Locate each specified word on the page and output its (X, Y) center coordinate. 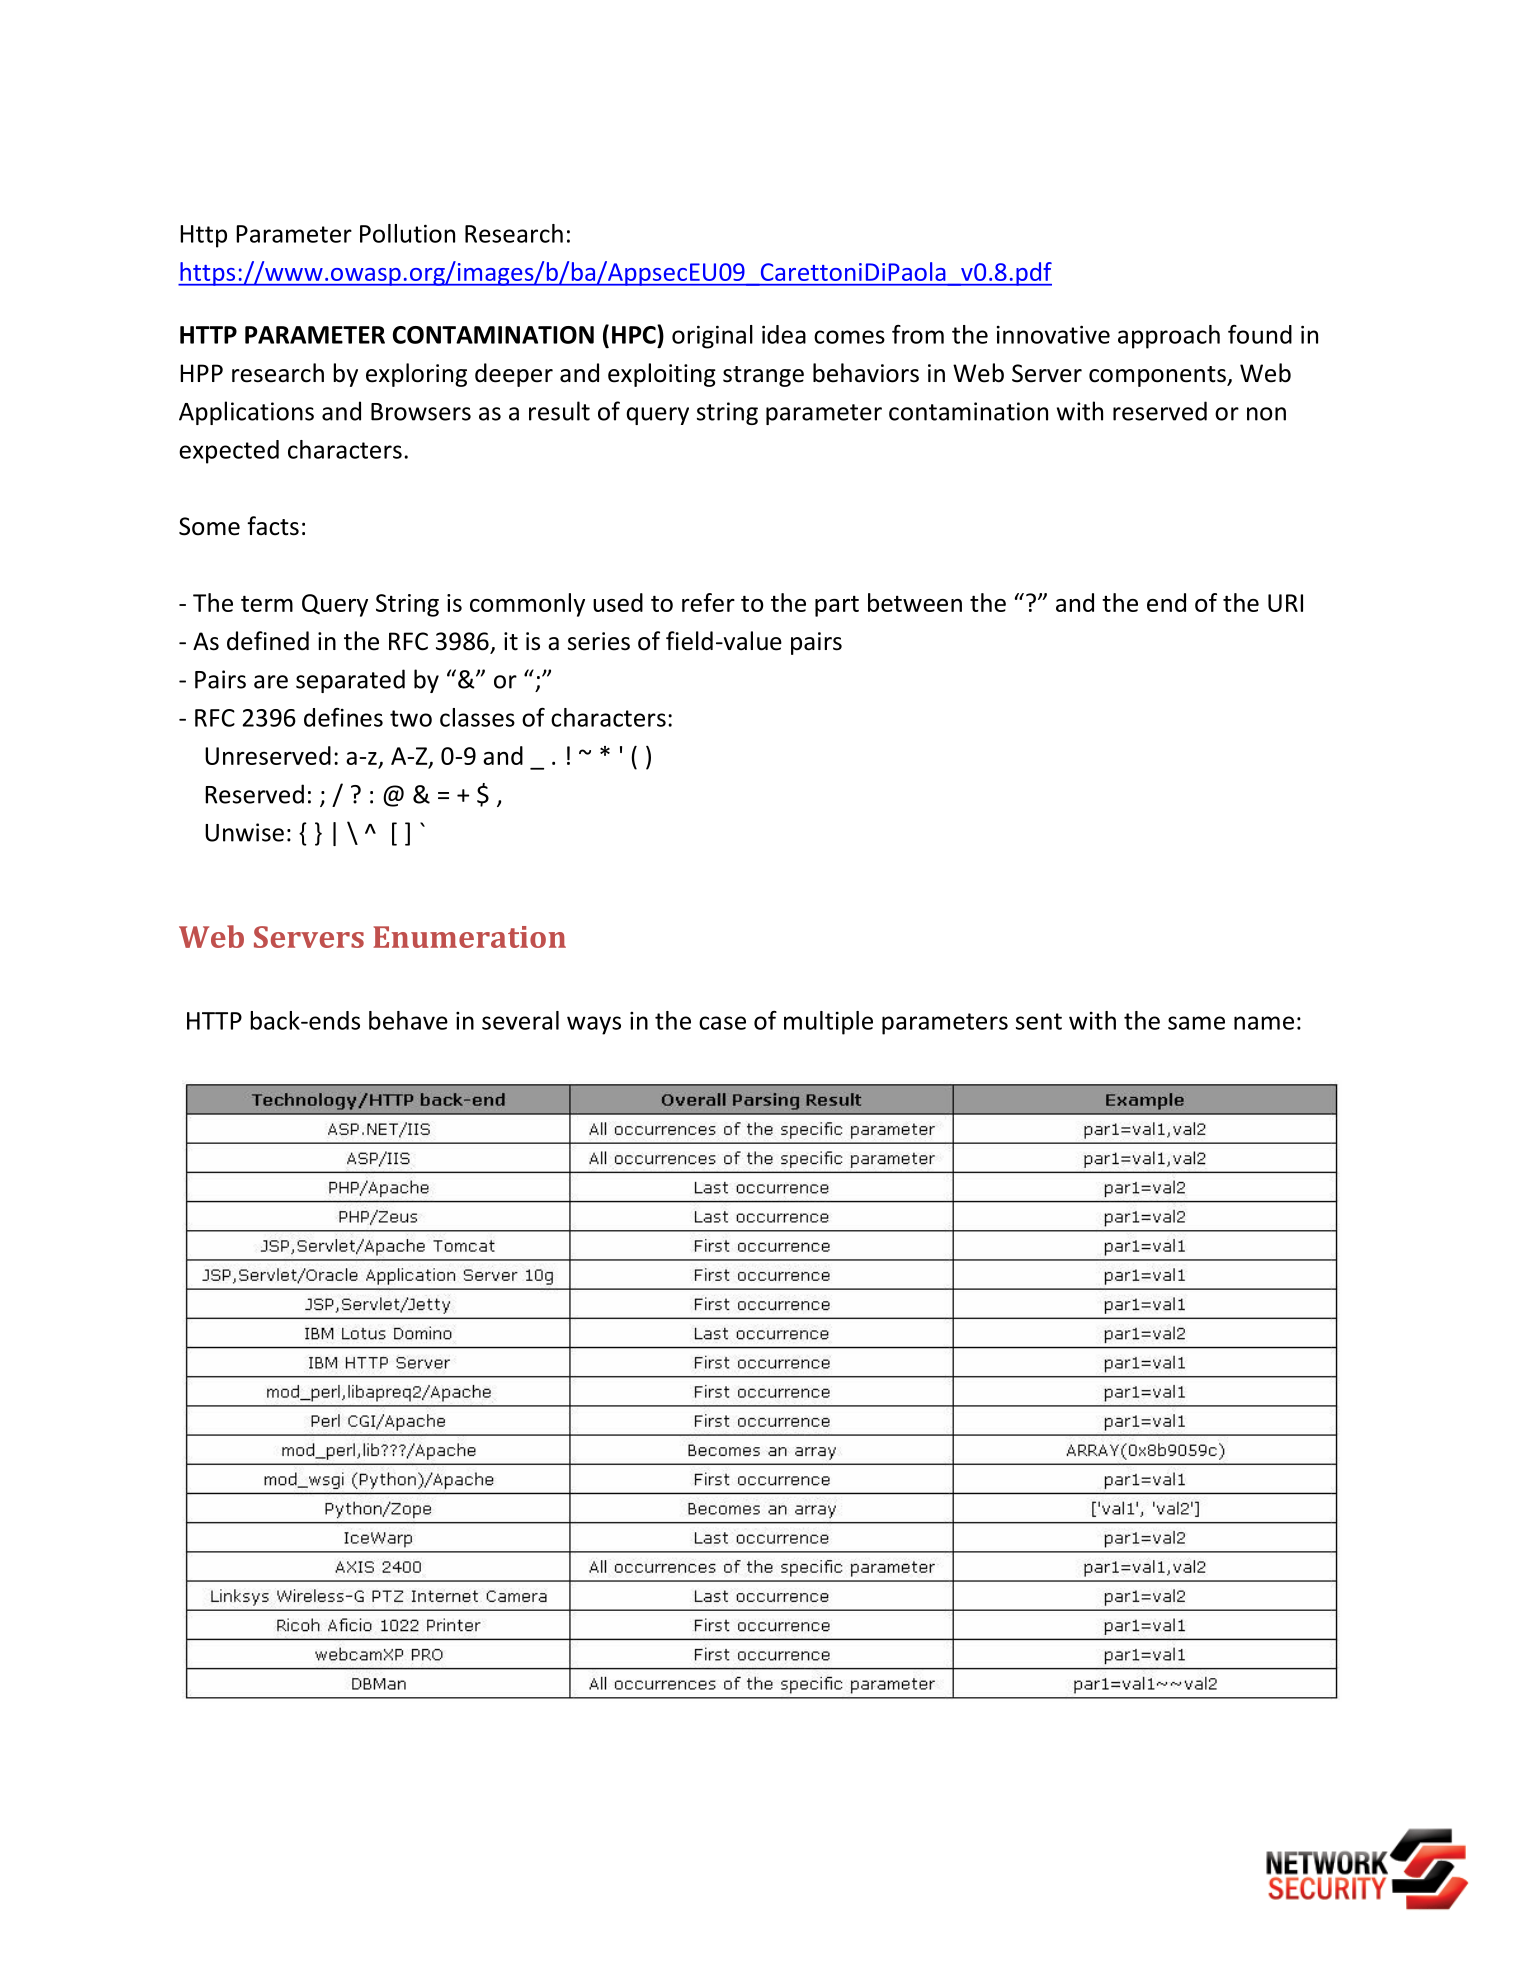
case (722, 1023)
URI (1285, 603)
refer (708, 602)
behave (408, 1020)
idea (784, 334)
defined (268, 641)
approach (1169, 337)
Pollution (407, 233)
